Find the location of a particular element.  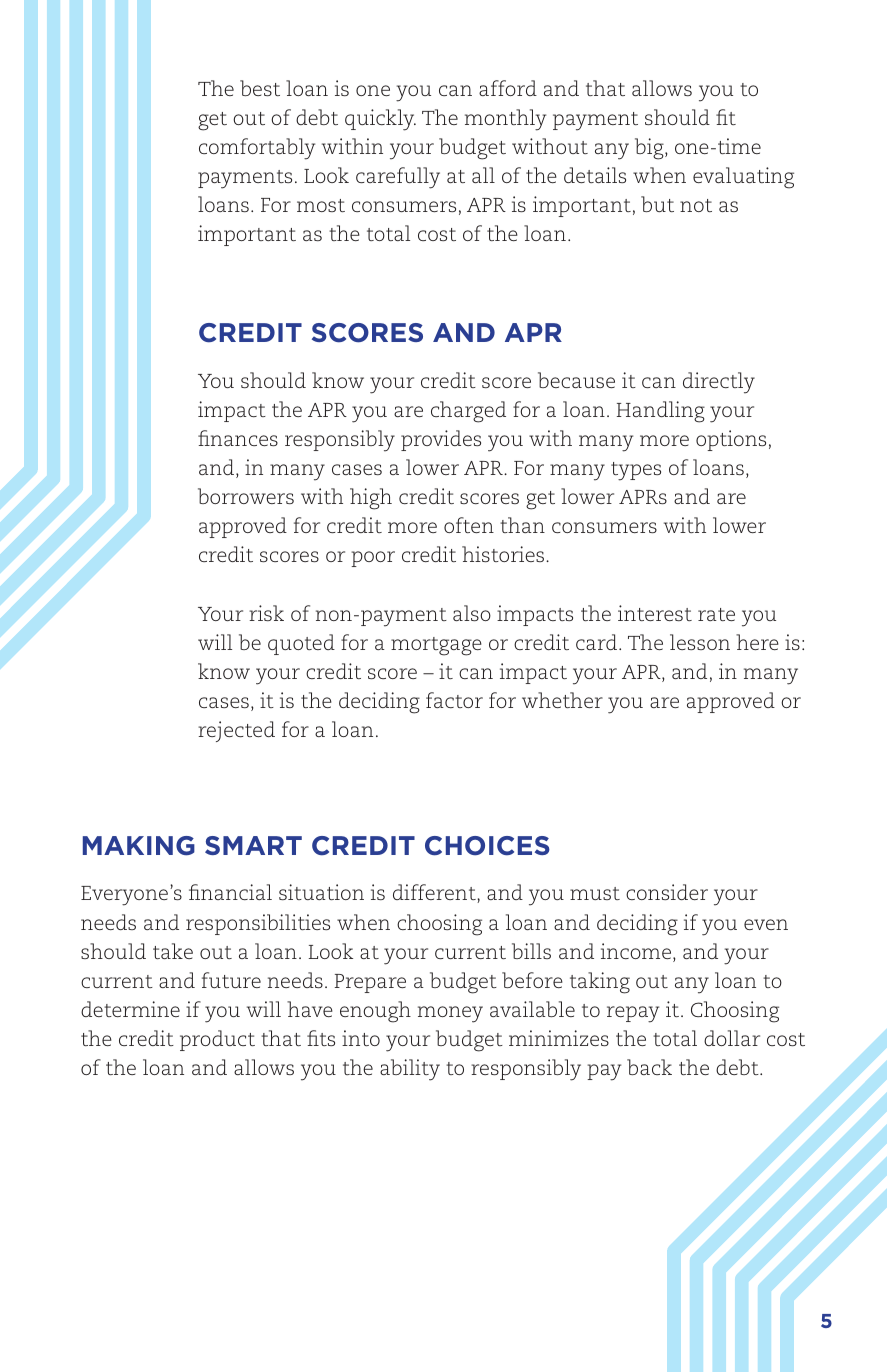

product is located at coordinates (217, 1040).
